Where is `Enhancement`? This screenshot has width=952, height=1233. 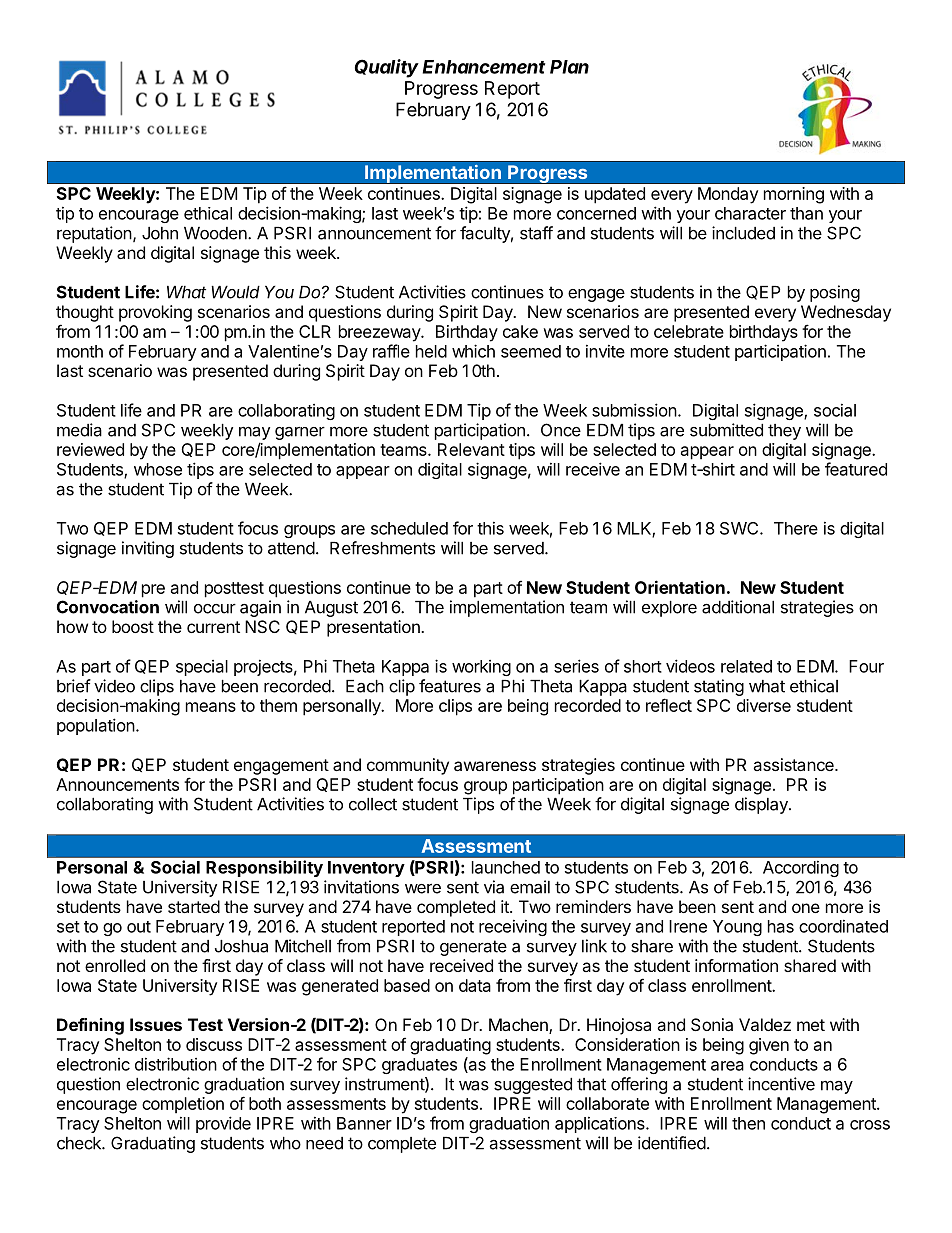
Enhancement is located at coordinates (483, 67).
